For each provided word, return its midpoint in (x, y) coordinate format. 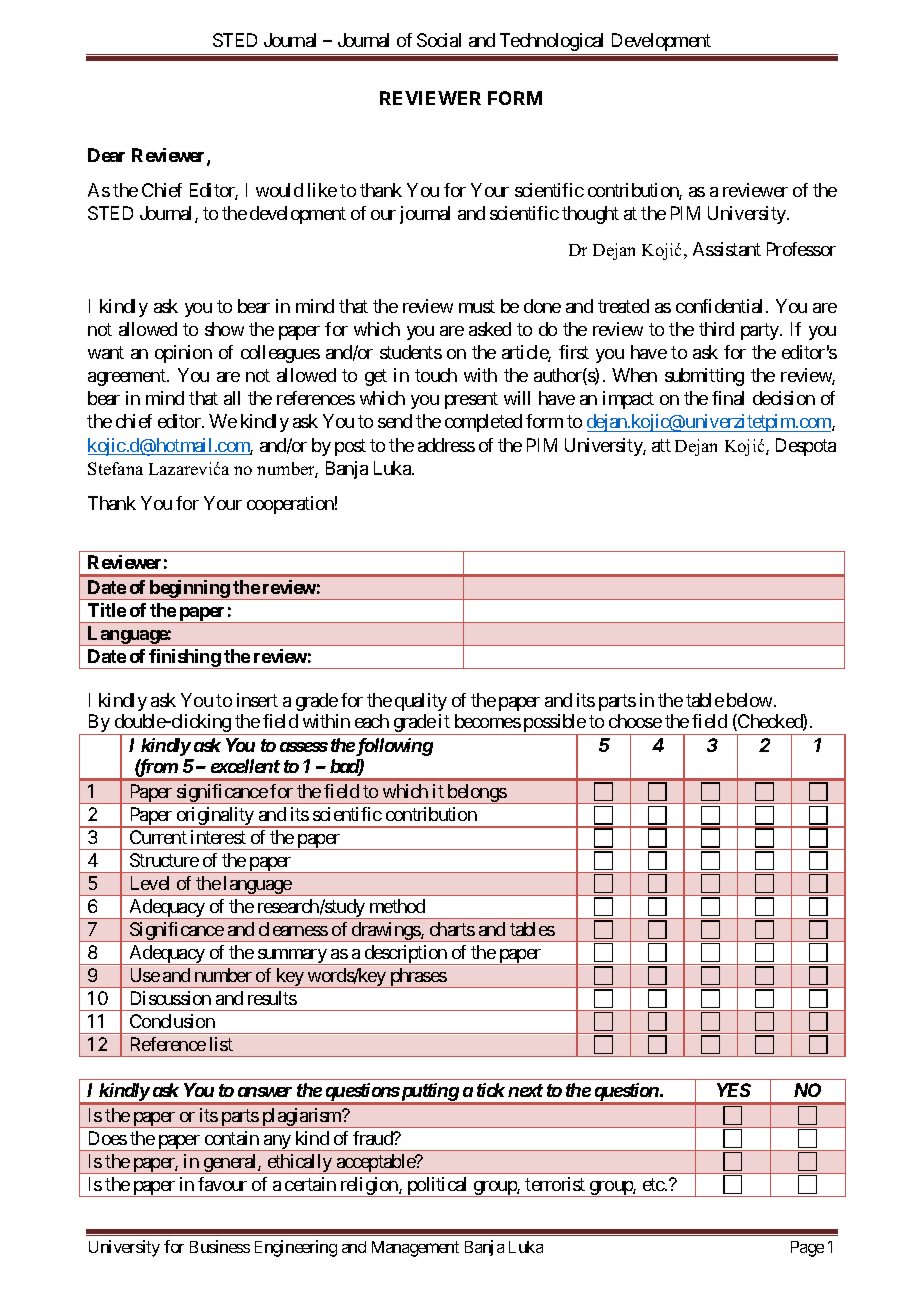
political (438, 1187)
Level (150, 883)
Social (439, 40)
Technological (551, 42)
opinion (183, 354)
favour (222, 1184)
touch (436, 375)
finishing (185, 659)
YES (734, 1090)
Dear (106, 155)
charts (452, 929)
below (749, 700)
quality (421, 702)
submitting (704, 377)
